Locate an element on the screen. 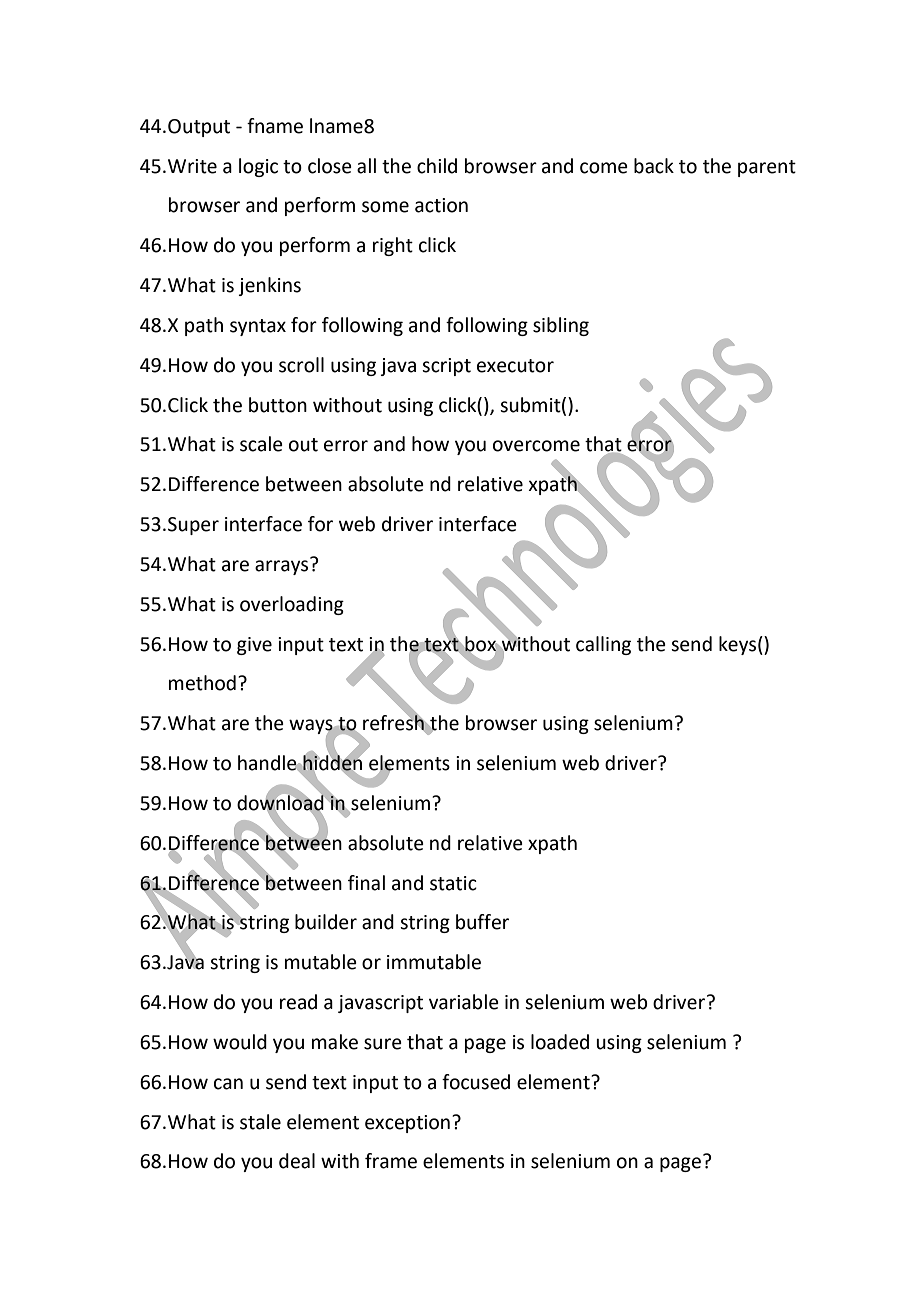  executor is located at coordinates (515, 366).
